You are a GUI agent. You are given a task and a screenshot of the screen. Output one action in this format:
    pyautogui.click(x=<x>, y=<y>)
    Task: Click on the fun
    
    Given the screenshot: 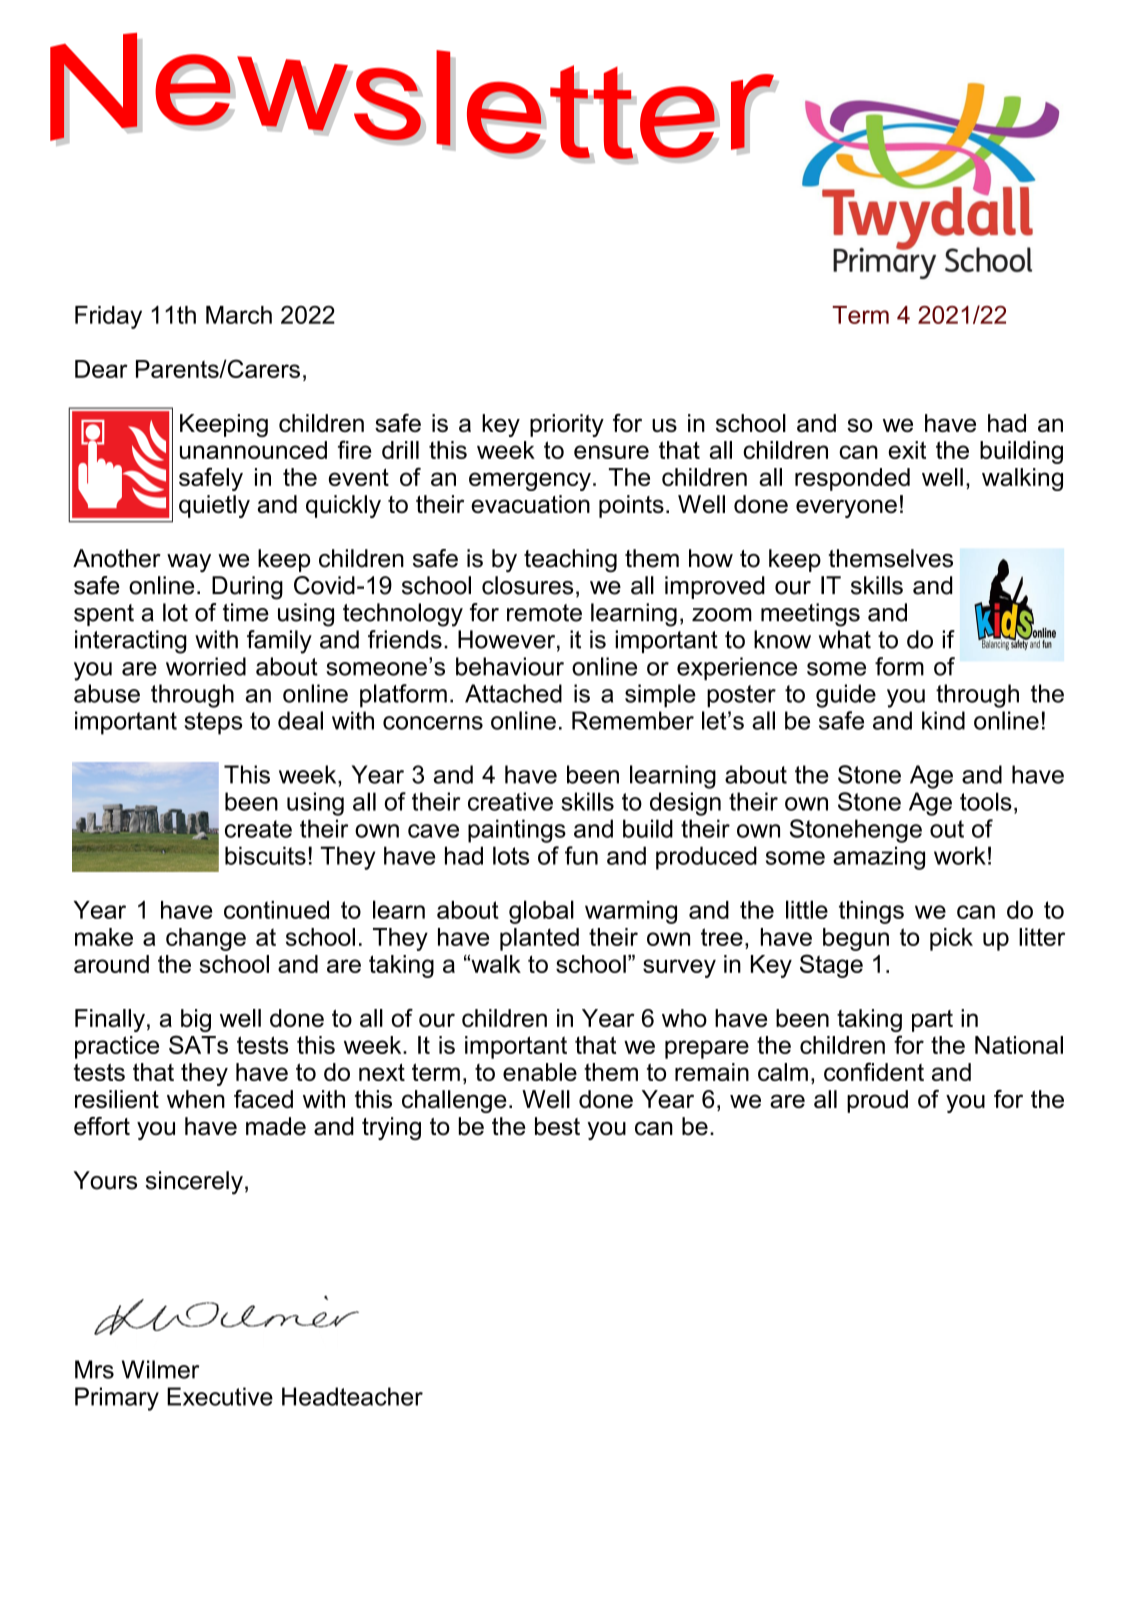 What is the action you would take?
    pyautogui.click(x=581, y=855)
